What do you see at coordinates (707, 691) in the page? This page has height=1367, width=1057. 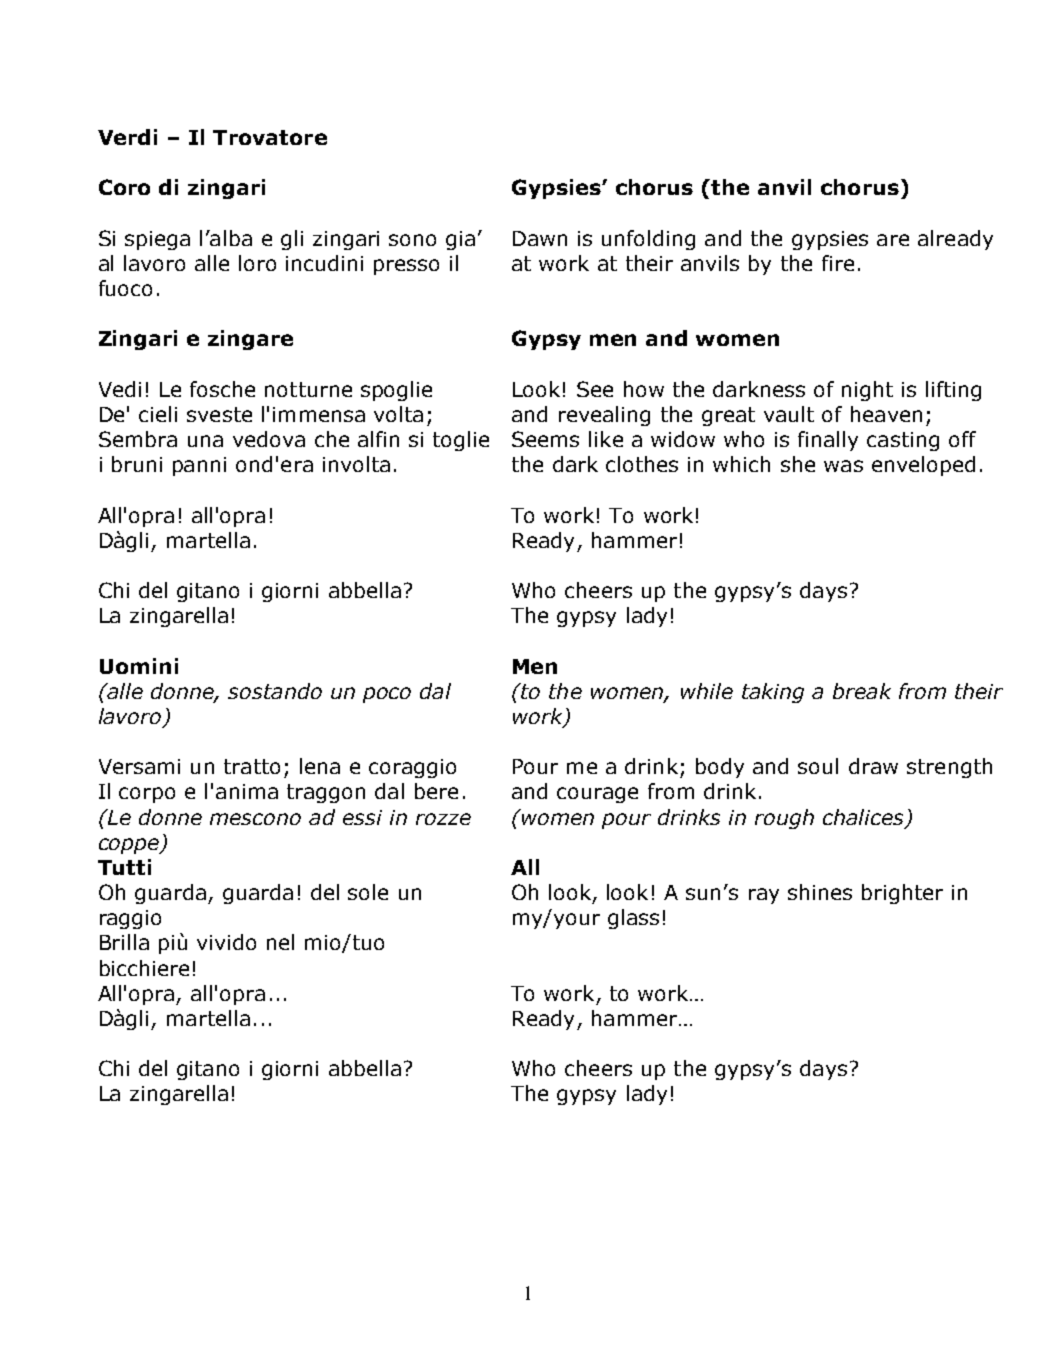 I see `while` at bounding box center [707, 691].
